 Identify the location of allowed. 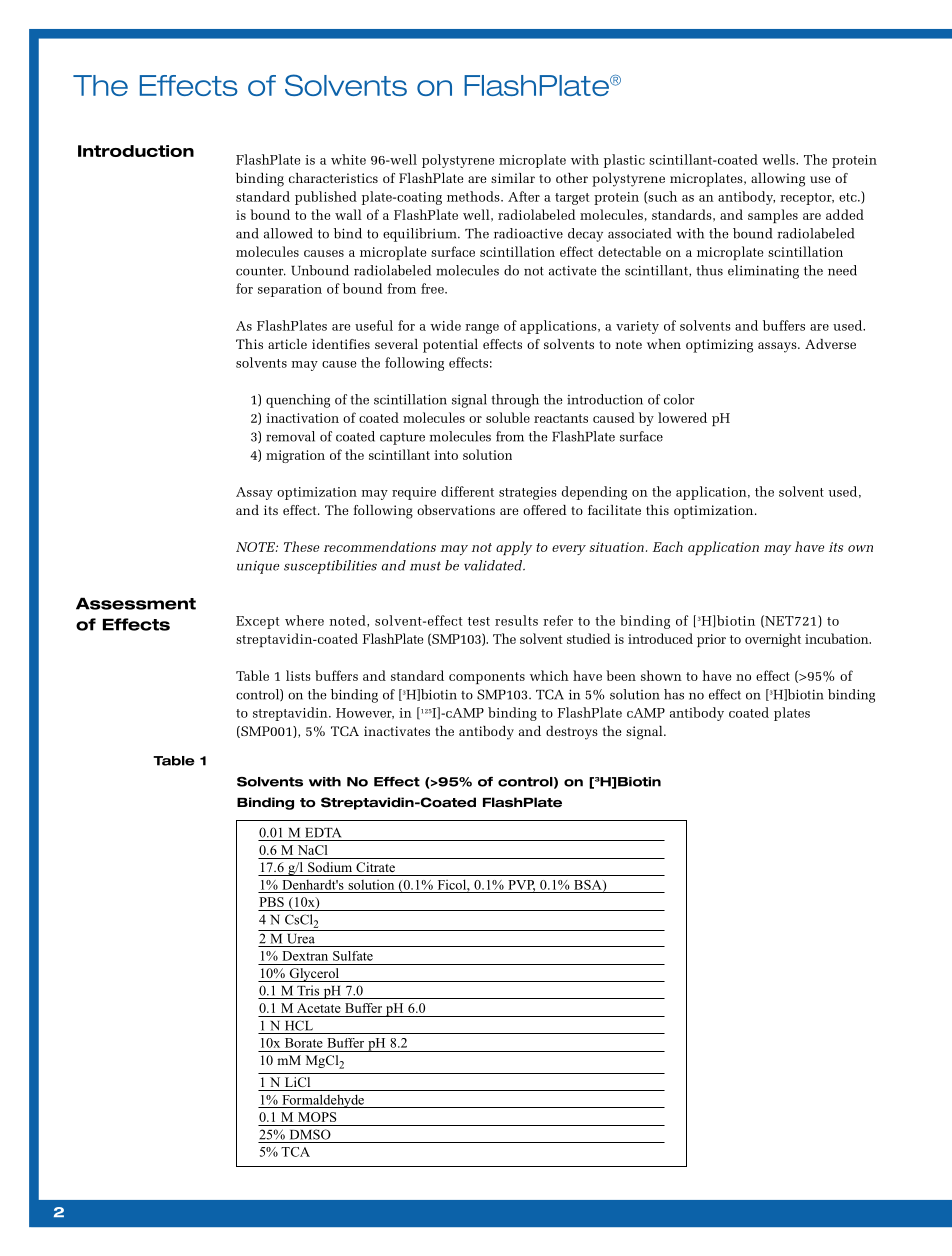
(288, 233).
